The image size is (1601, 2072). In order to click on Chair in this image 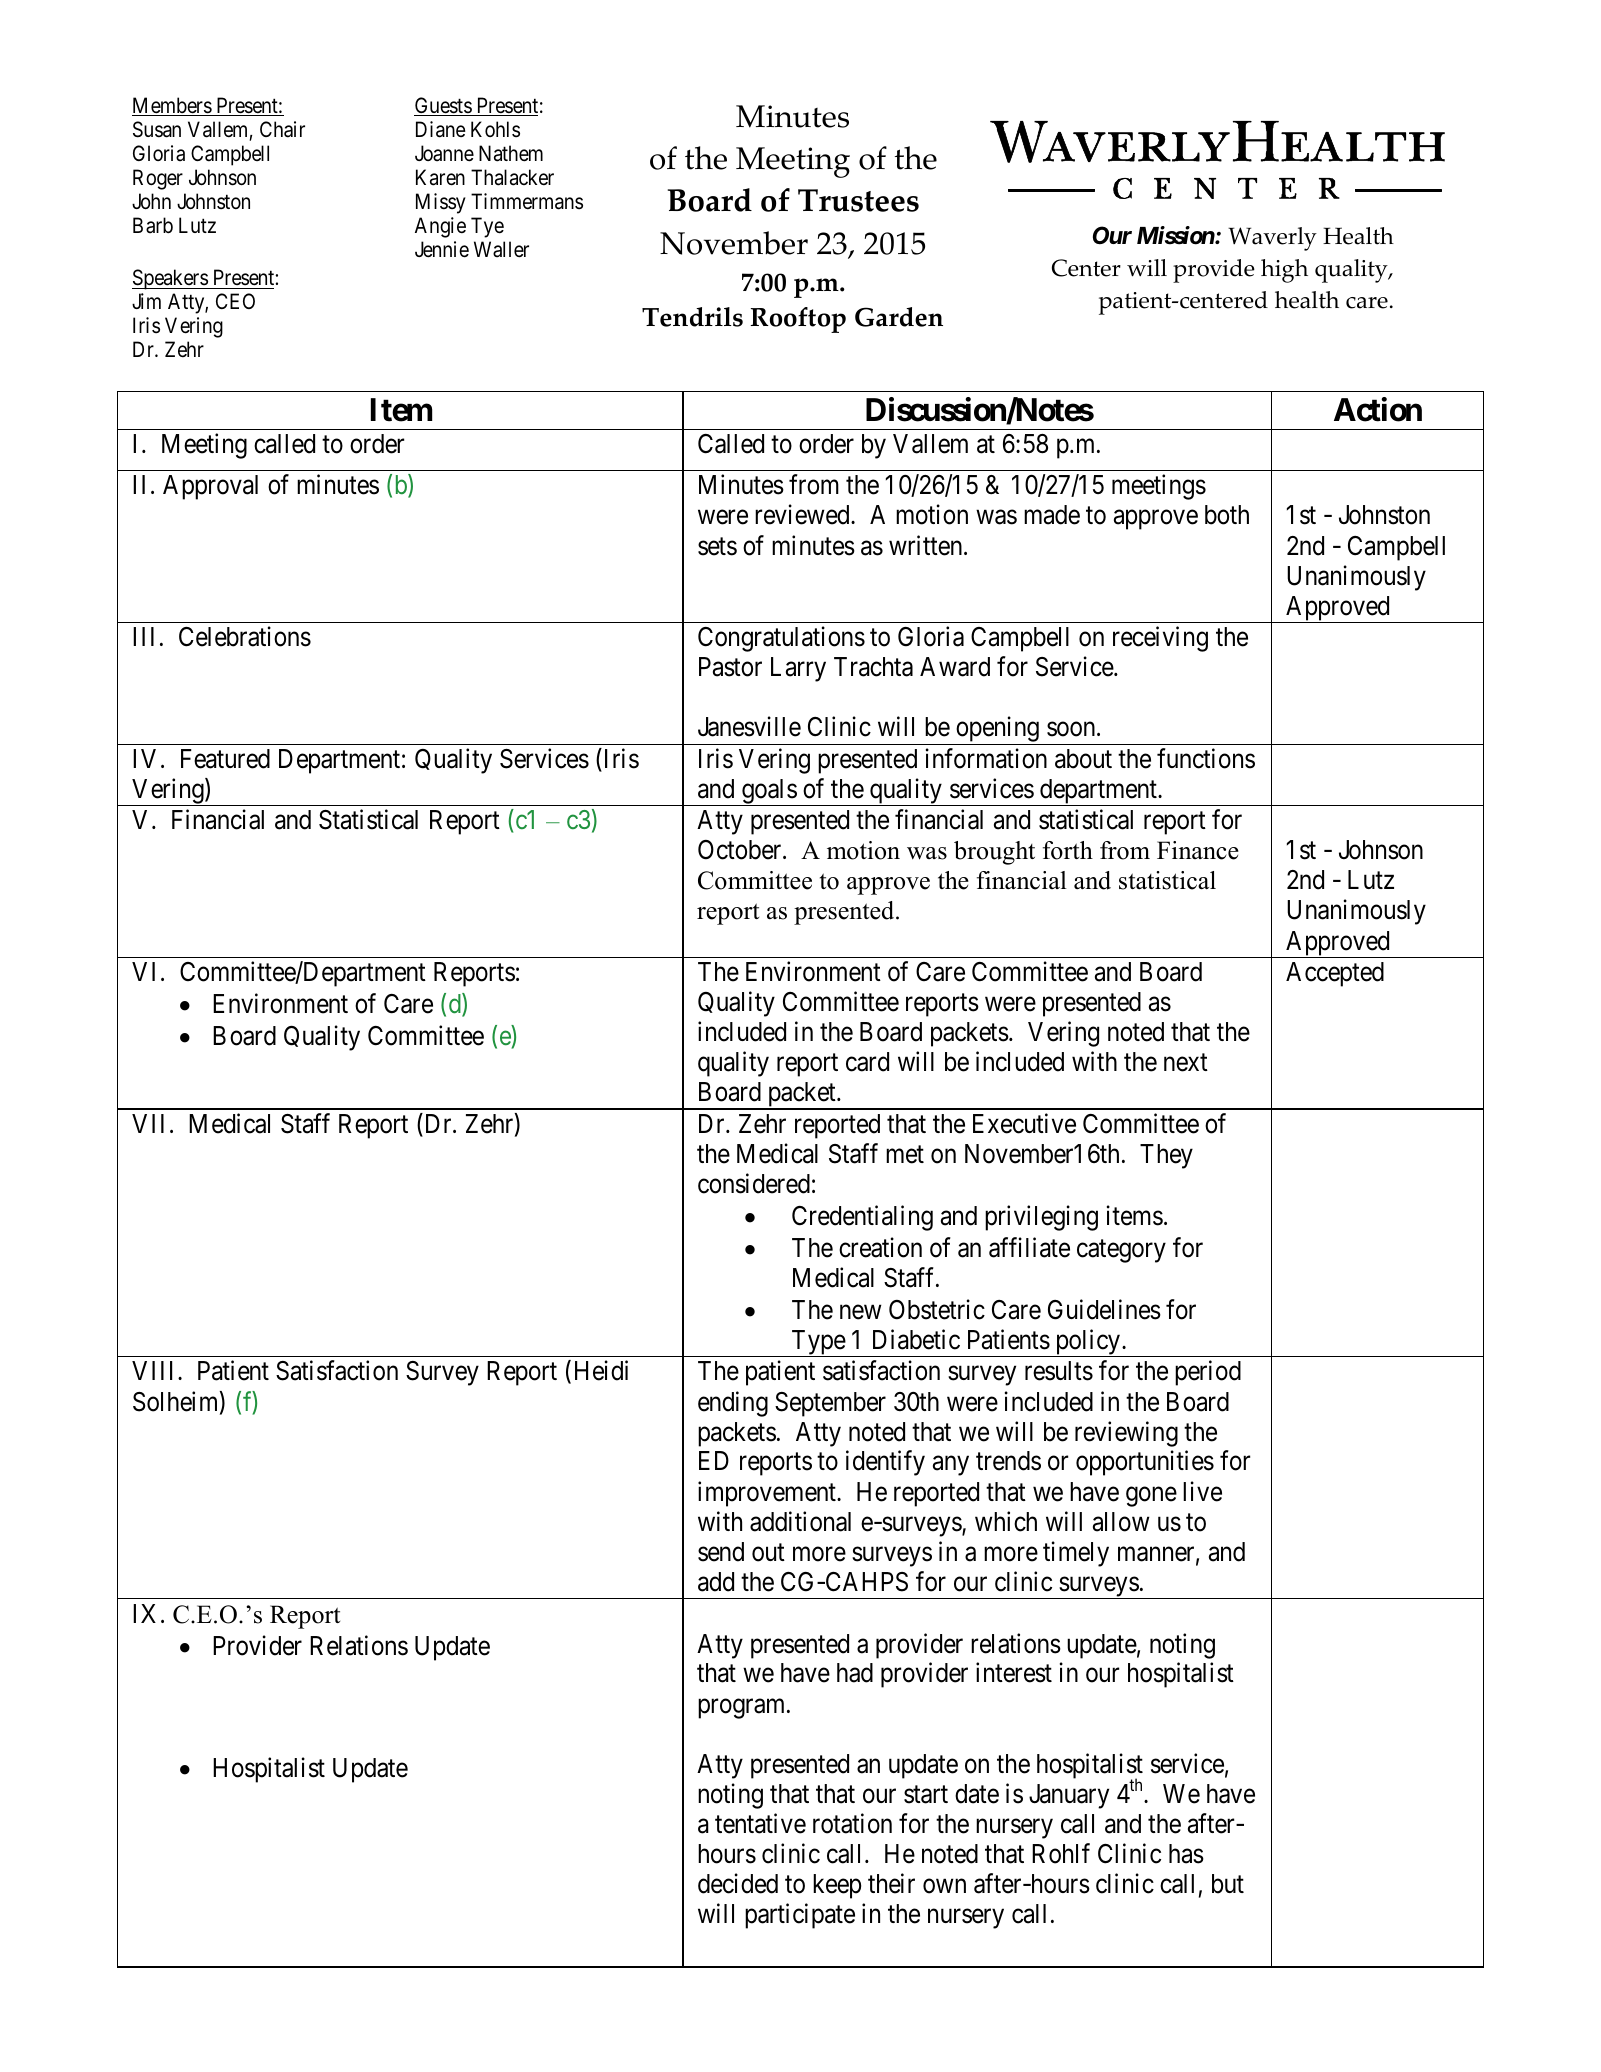, I will do `click(282, 129)`.
